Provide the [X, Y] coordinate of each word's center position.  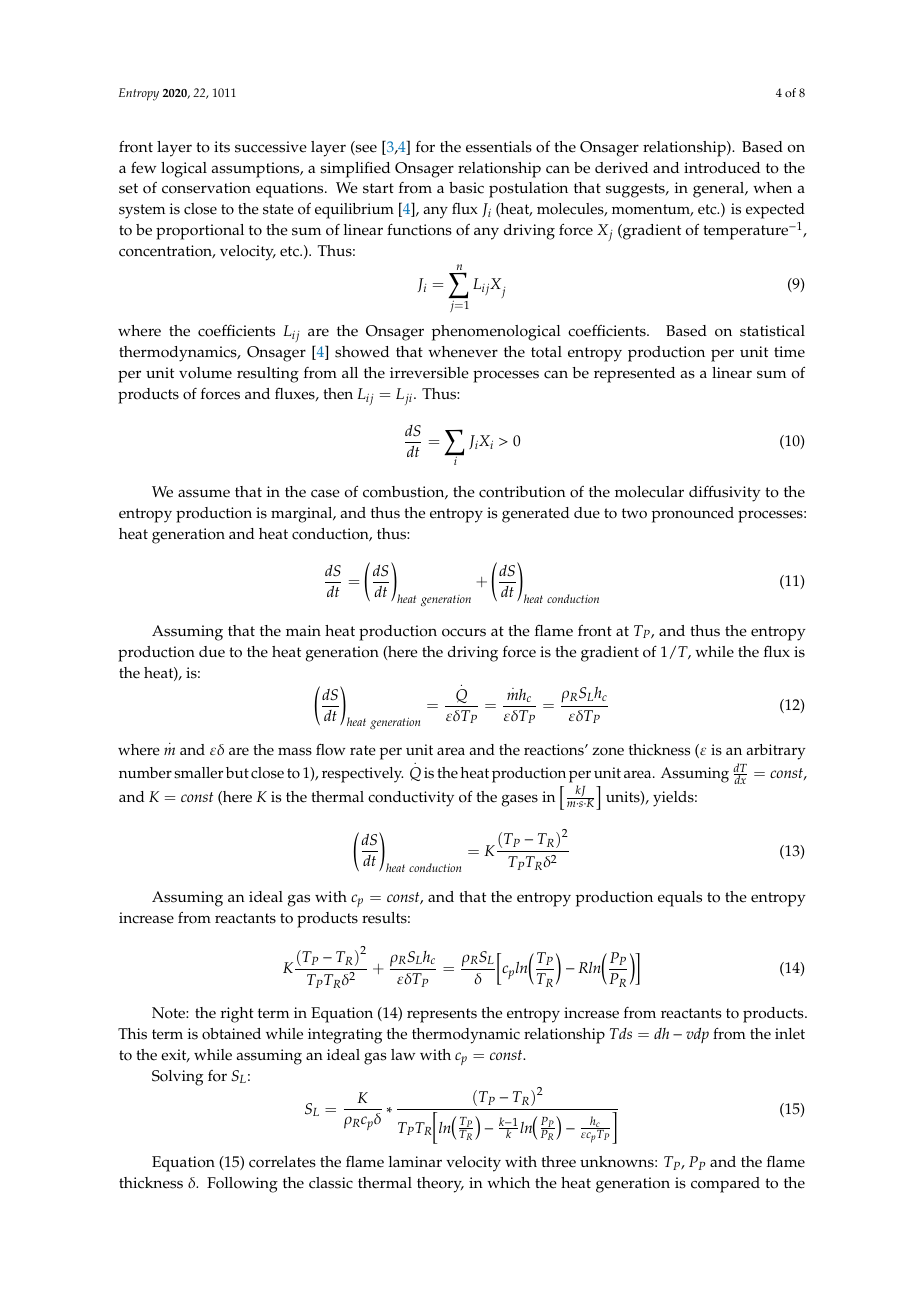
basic [466, 188]
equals [680, 899]
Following [242, 1185]
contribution [522, 492]
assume [204, 493]
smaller [198, 773]
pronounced [693, 515]
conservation [206, 188]
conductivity [411, 799]
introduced [722, 168]
